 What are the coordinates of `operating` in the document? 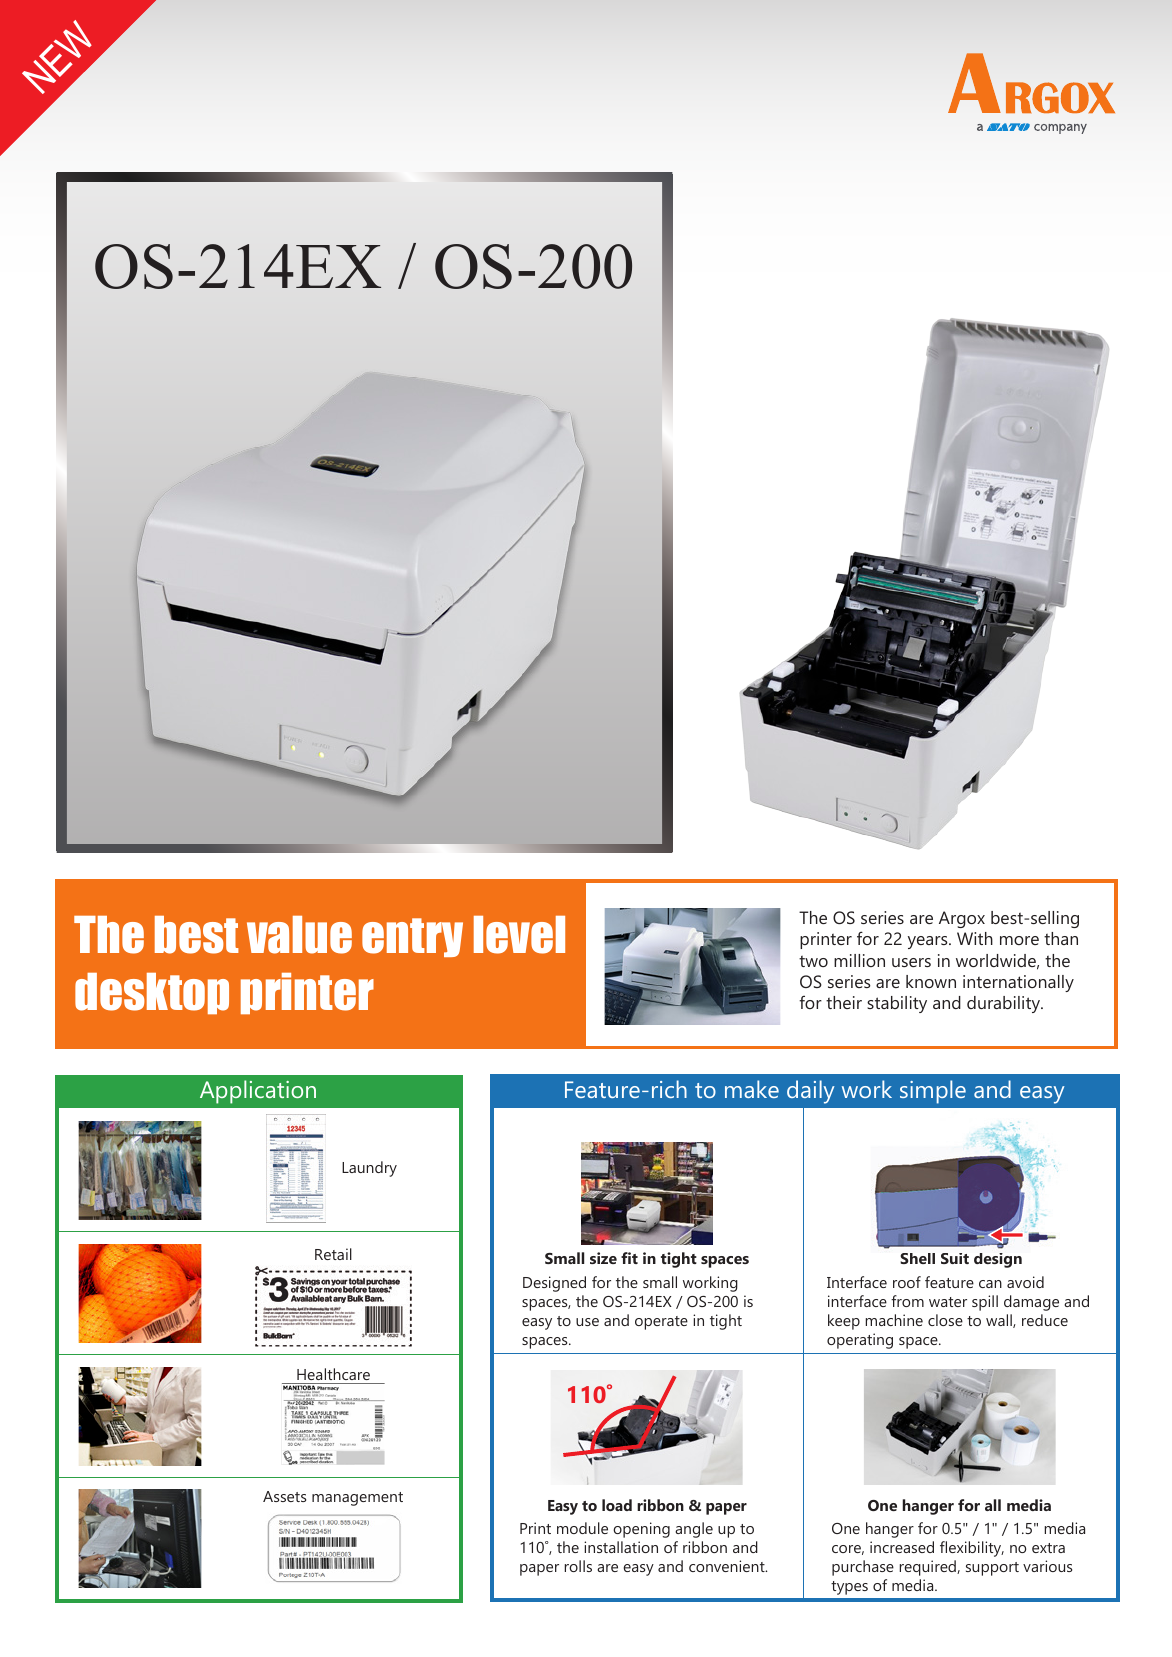 It's located at (860, 1341).
